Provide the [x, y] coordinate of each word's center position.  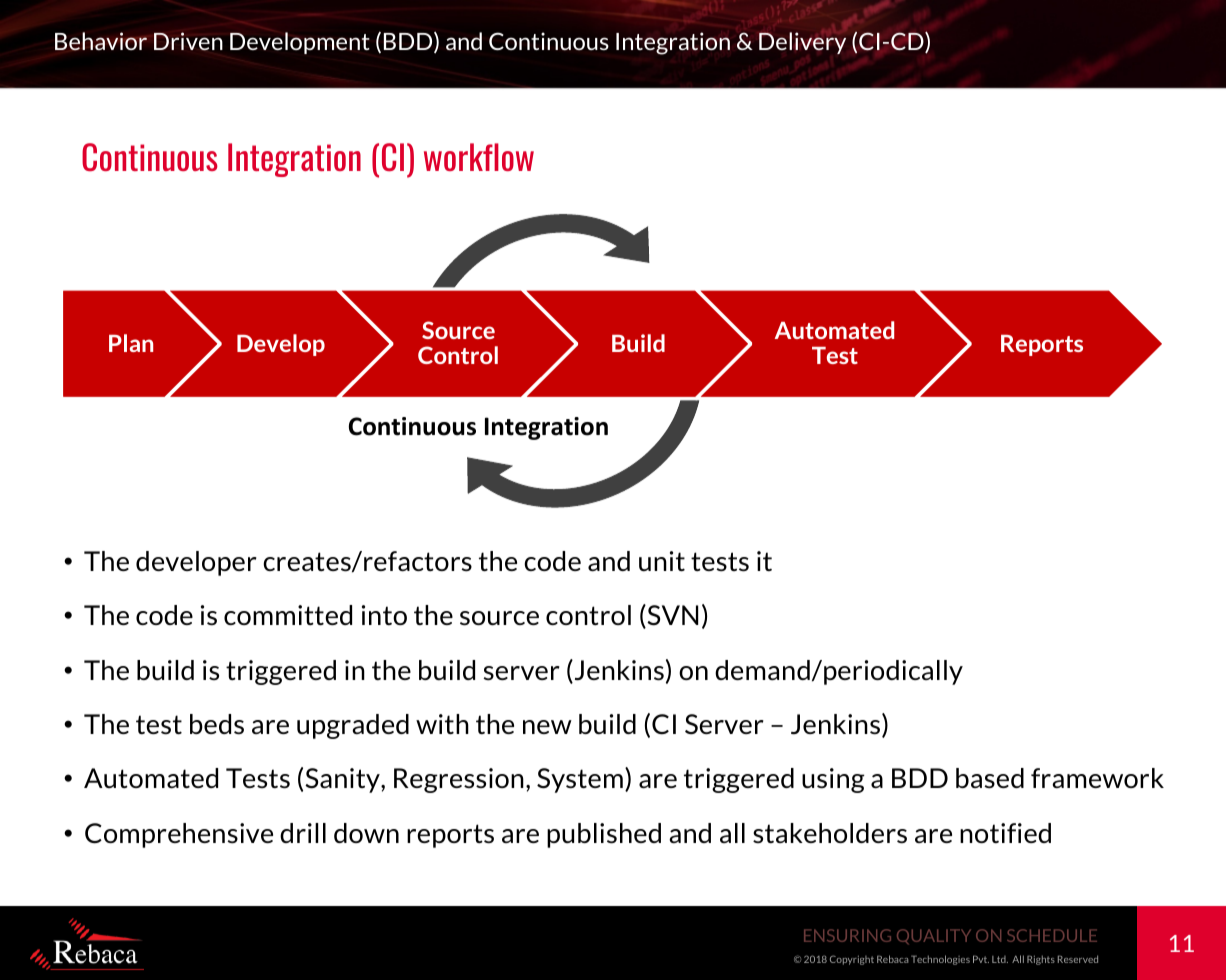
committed [288, 615]
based [990, 778]
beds [217, 724]
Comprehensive [179, 835]
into [384, 615]
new [547, 727]
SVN [671, 616]
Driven [188, 41]
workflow [479, 157]
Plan [131, 343]
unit [662, 561]
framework [1097, 778]
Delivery [802, 43]
